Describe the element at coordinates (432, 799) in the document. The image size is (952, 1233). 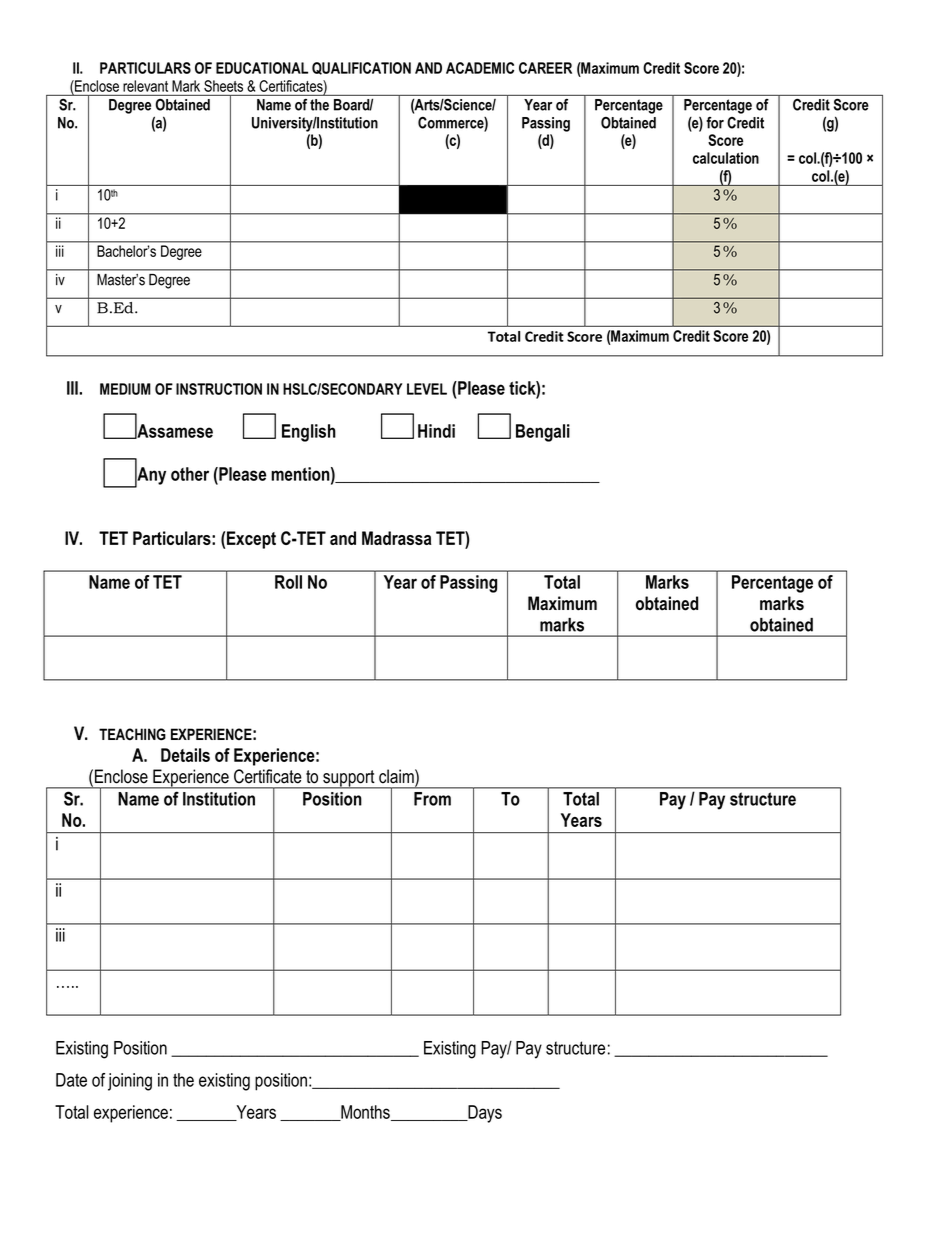
I see `From` at that location.
